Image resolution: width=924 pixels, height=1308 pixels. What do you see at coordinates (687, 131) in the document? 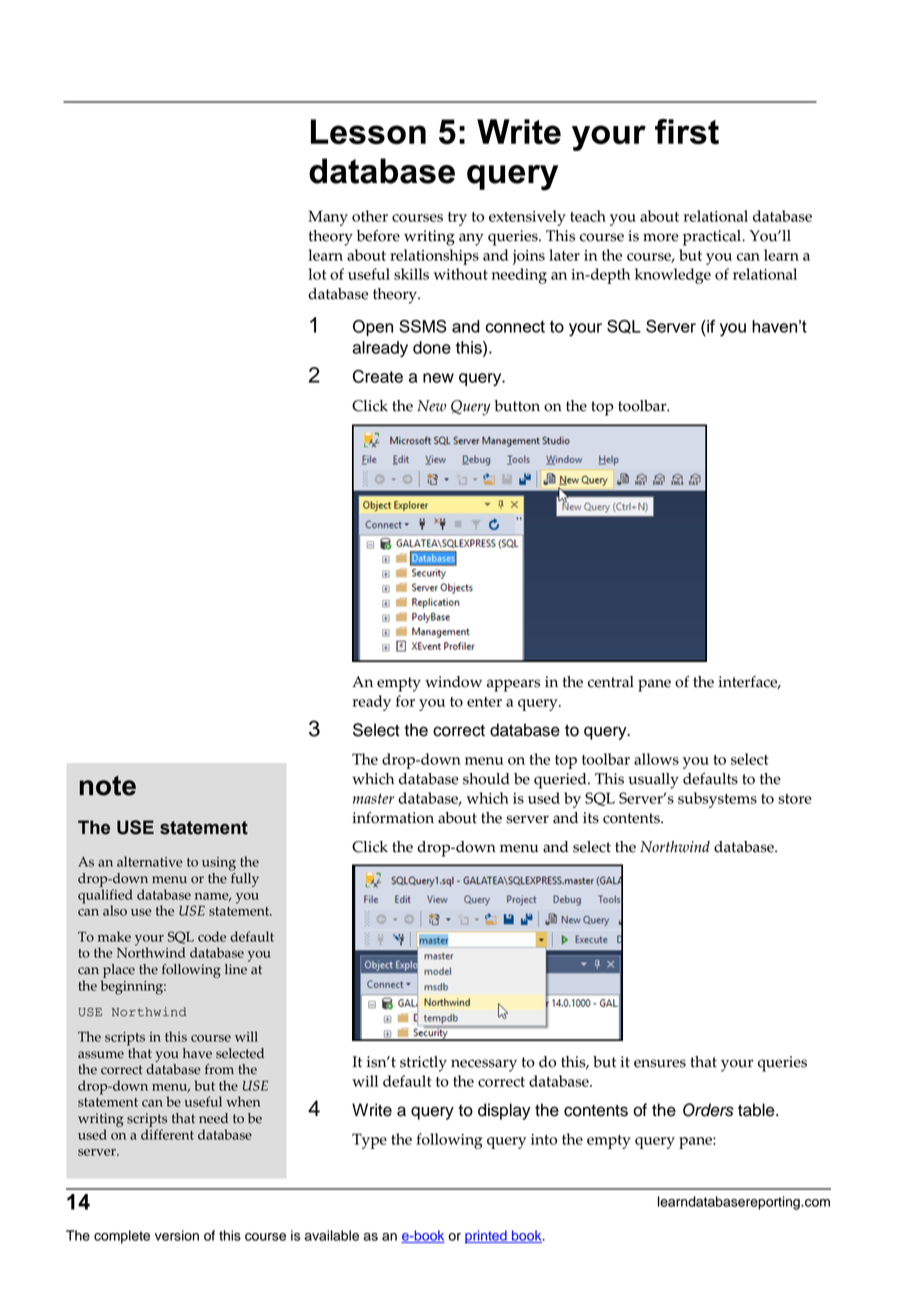
I see `first` at bounding box center [687, 131].
